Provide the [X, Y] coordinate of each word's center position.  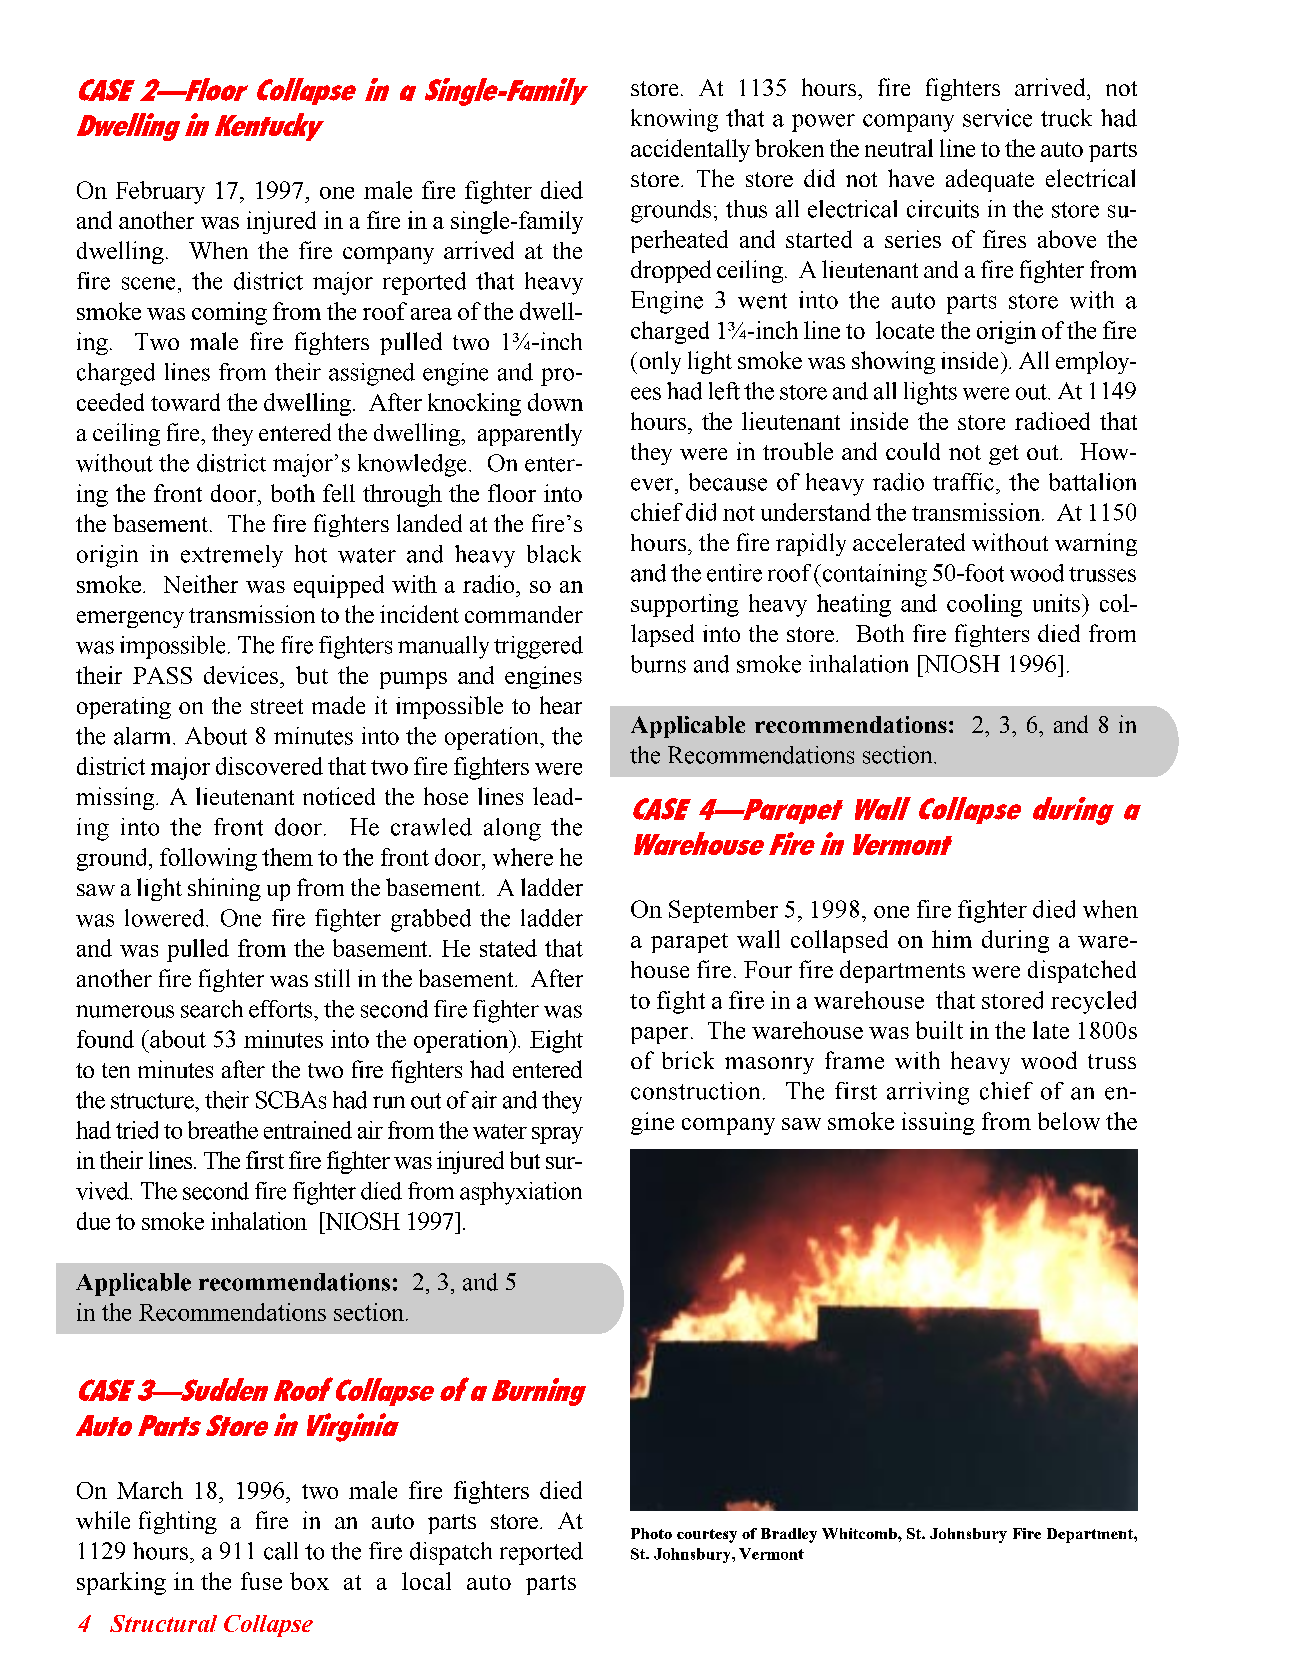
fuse [261, 1581]
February [160, 192]
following [208, 859]
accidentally [690, 150]
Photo [651, 1533]
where [523, 857]
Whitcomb [860, 1533]
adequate [990, 180]
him [952, 939]
